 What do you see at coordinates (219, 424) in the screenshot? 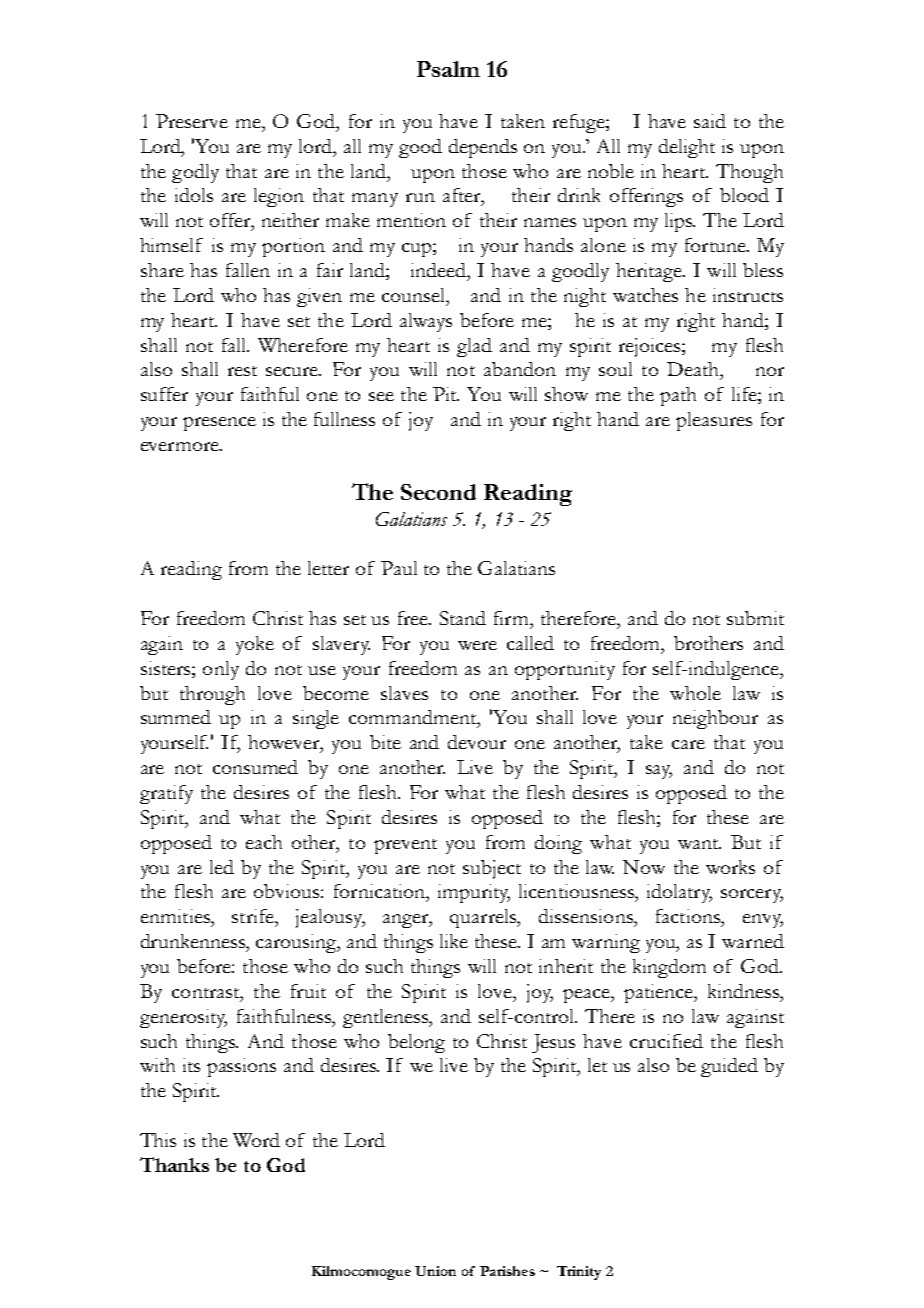
I see `presence` at bounding box center [219, 424].
